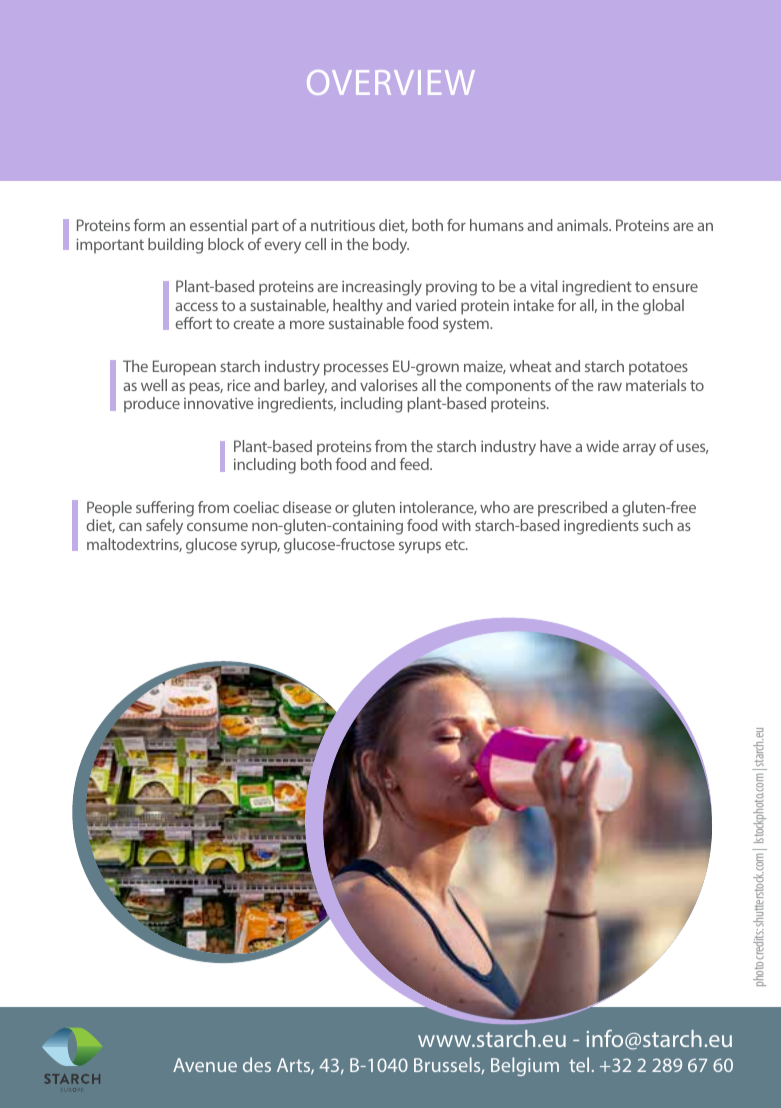 Image resolution: width=781 pixels, height=1108 pixels. What do you see at coordinates (456, 525) in the document?
I see `with` at bounding box center [456, 525].
